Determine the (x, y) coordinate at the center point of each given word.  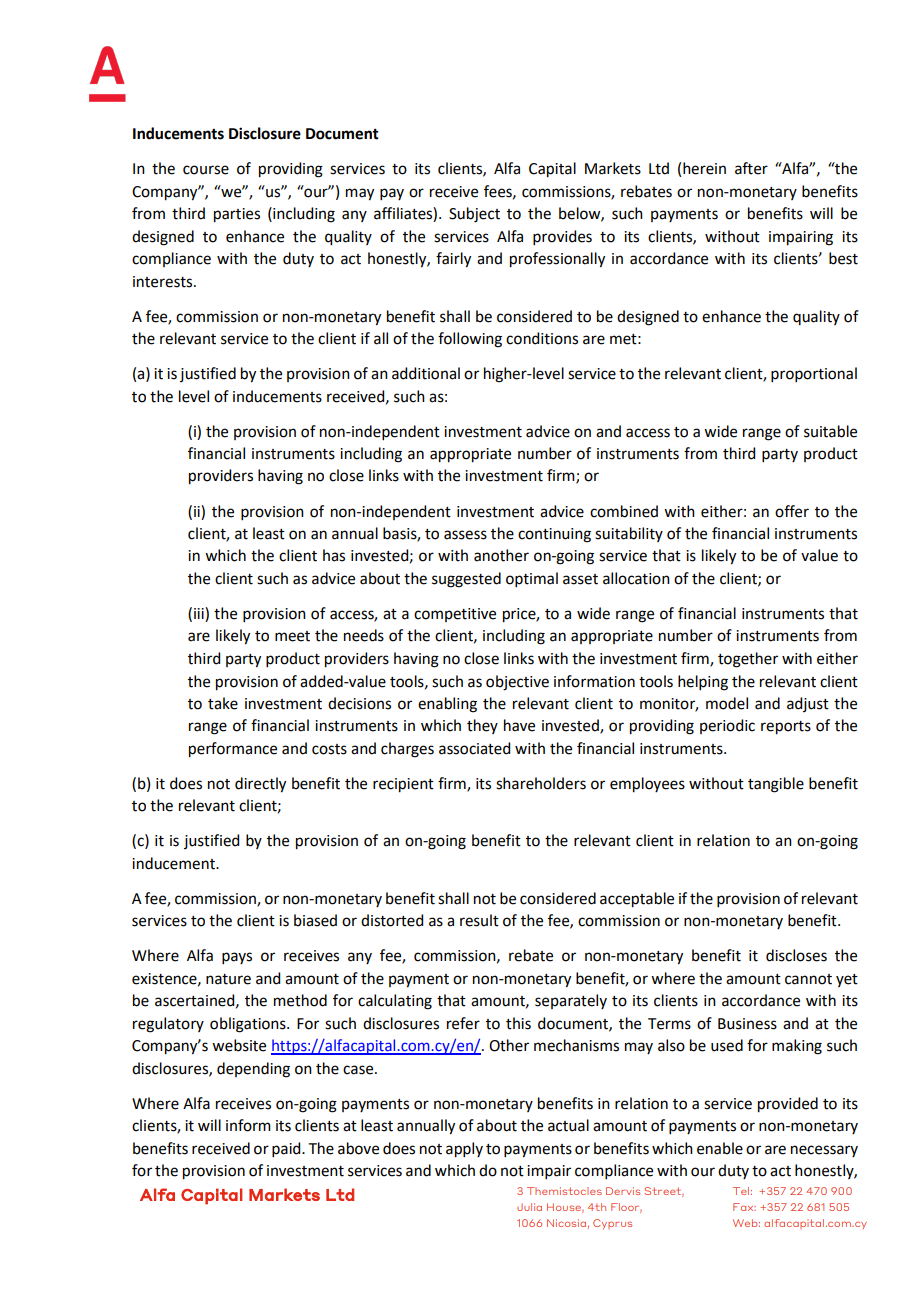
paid (287, 1149)
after (751, 168)
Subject (474, 215)
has (334, 555)
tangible (776, 785)
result (479, 920)
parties (237, 215)
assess (465, 535)
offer (792, 511)
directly (260, 785)
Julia (529, 1207)
